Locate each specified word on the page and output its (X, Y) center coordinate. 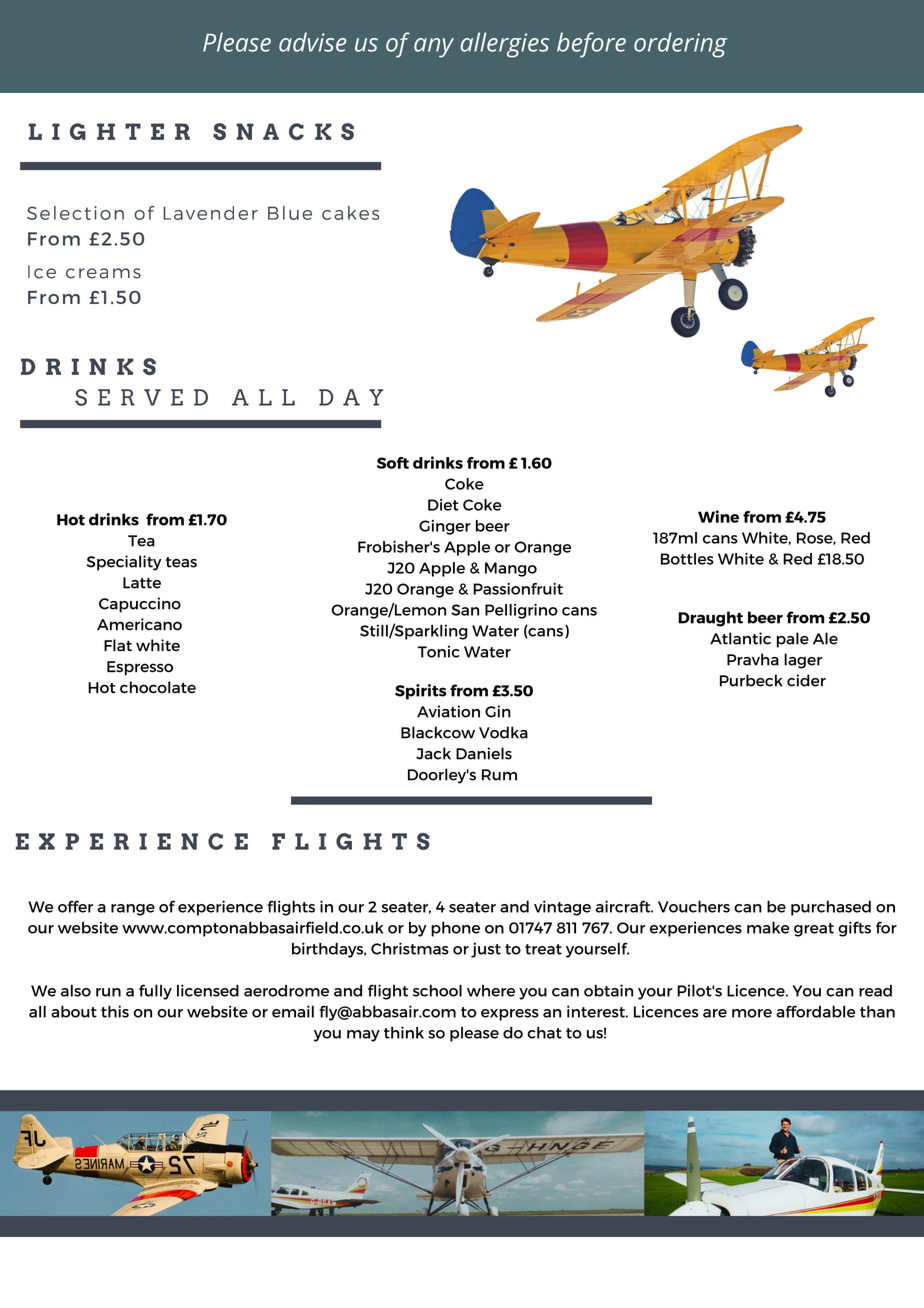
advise (313, 42)
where (491, 991)
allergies (504, 45)
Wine (718, 516)
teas (181, 562)
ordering (680, 45)
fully (155, 992)
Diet (443, 505)
